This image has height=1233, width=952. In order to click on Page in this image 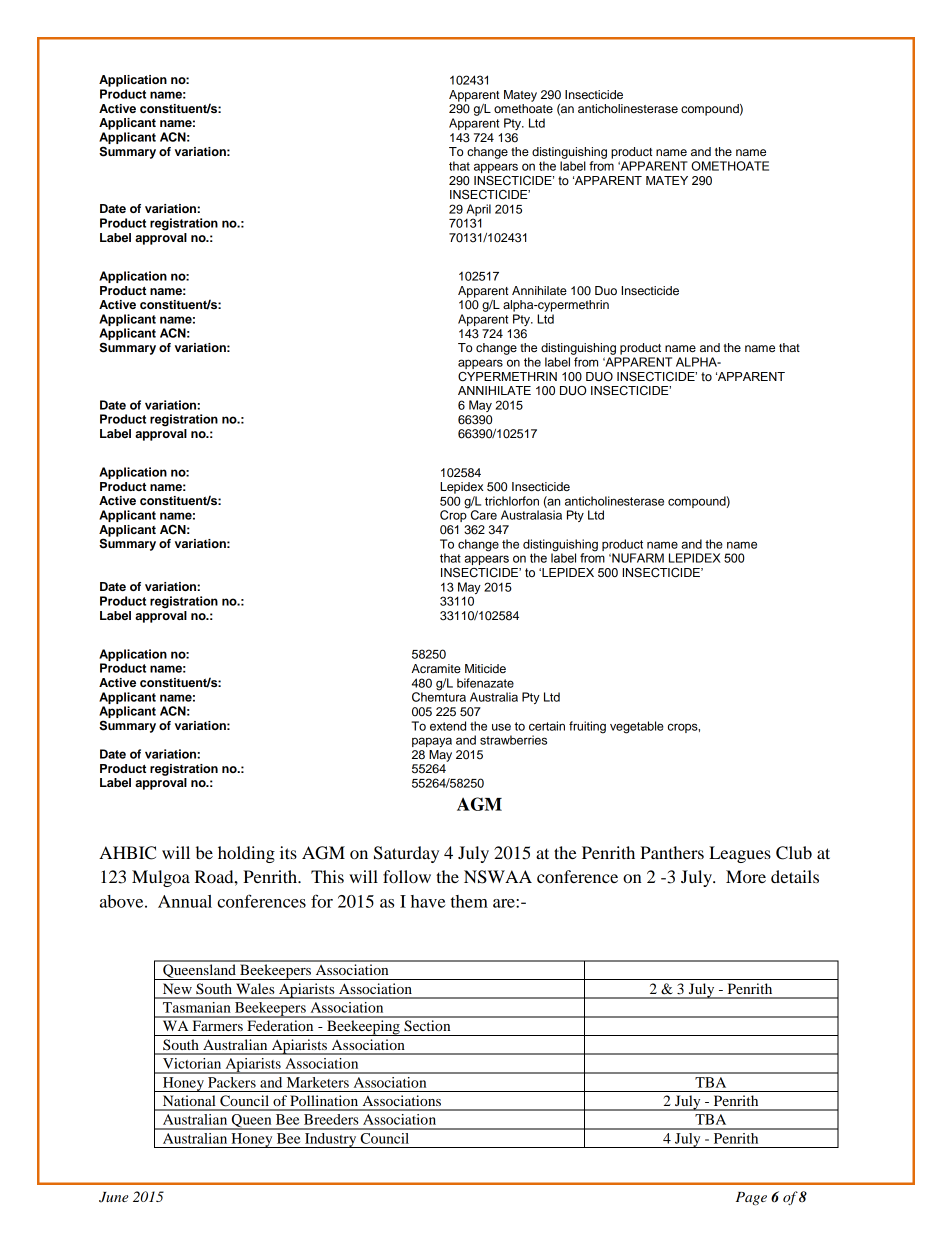, I will do `click(751, 1199)`.
